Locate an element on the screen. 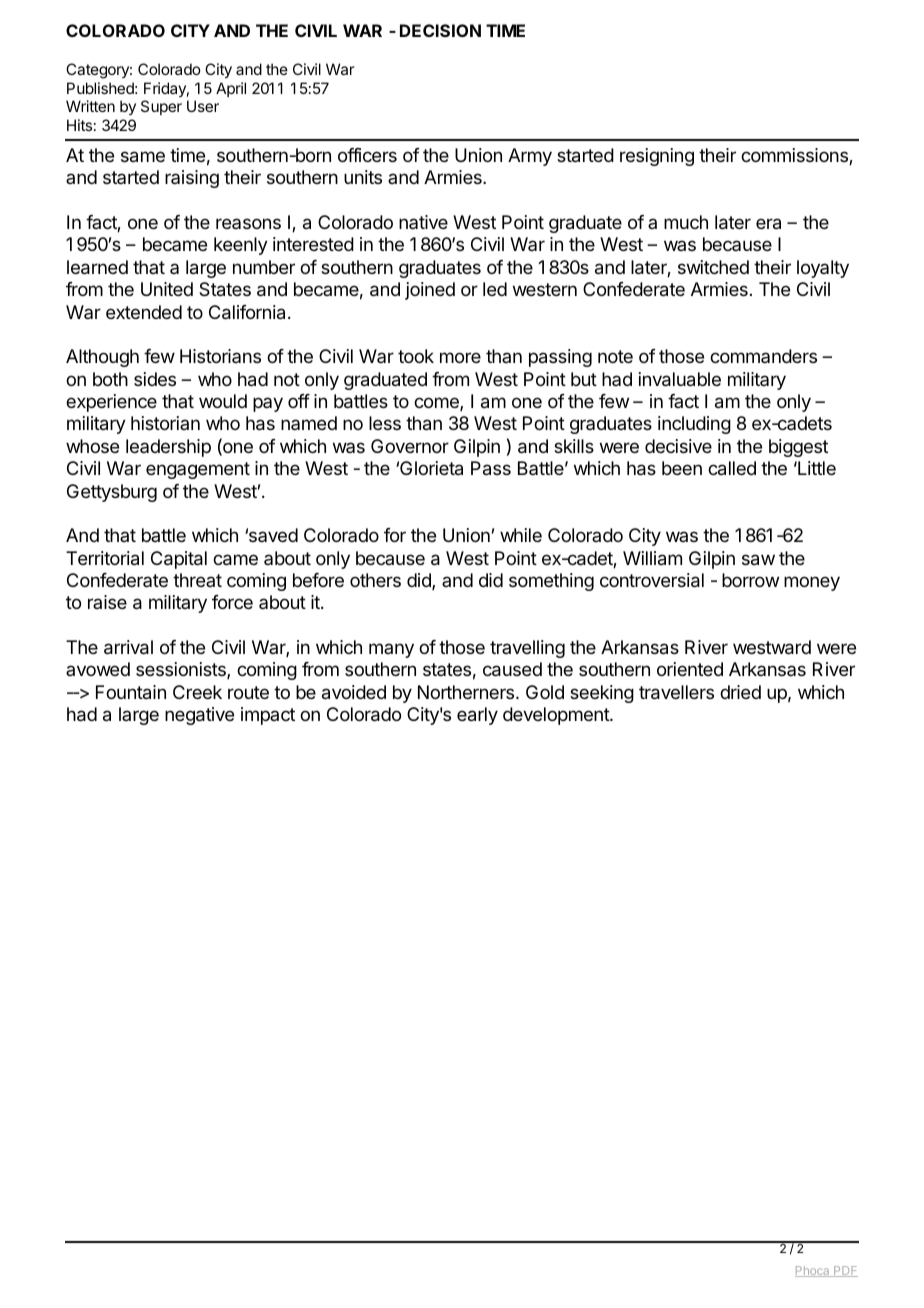 Image resolution: width=924 pixels, height=1308 pixels. Army is located at coordinates (530, 157).
